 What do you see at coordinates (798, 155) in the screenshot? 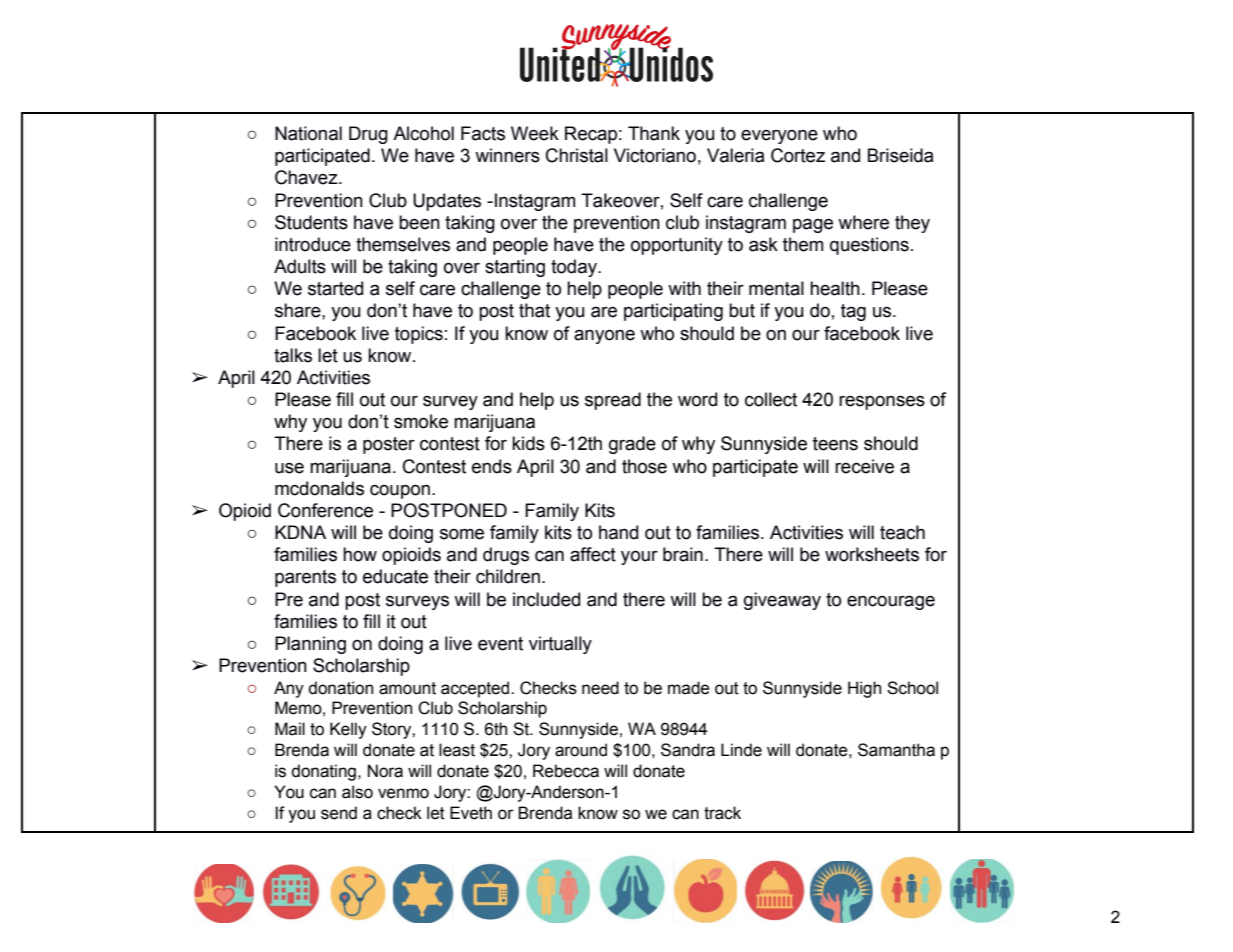
I see `Cortez` at bounding box center [798, 155].
